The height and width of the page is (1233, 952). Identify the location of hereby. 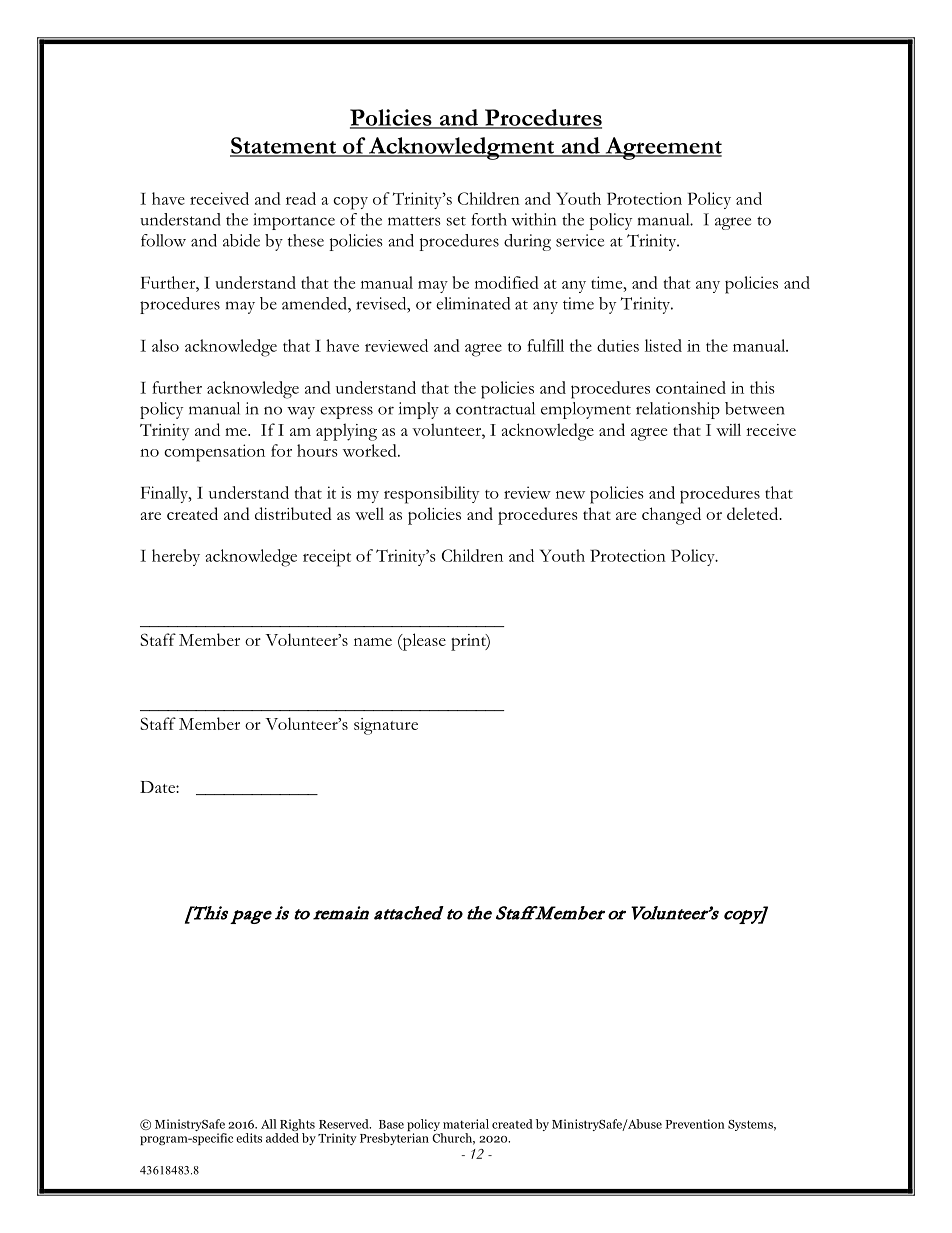
(176, 557).
